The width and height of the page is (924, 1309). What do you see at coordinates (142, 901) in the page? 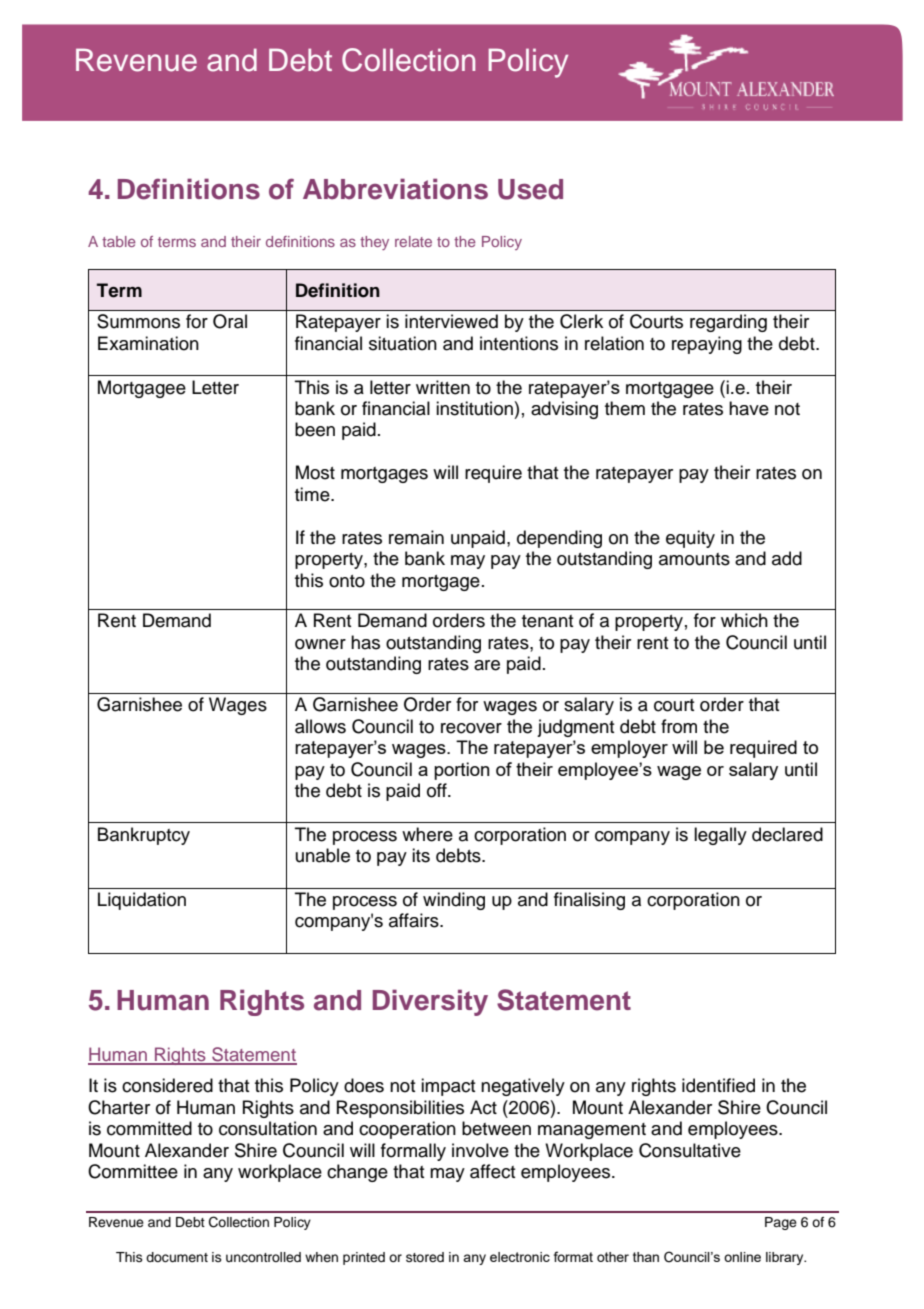
I see `Liquidation` at bounding box center [142, 901].
